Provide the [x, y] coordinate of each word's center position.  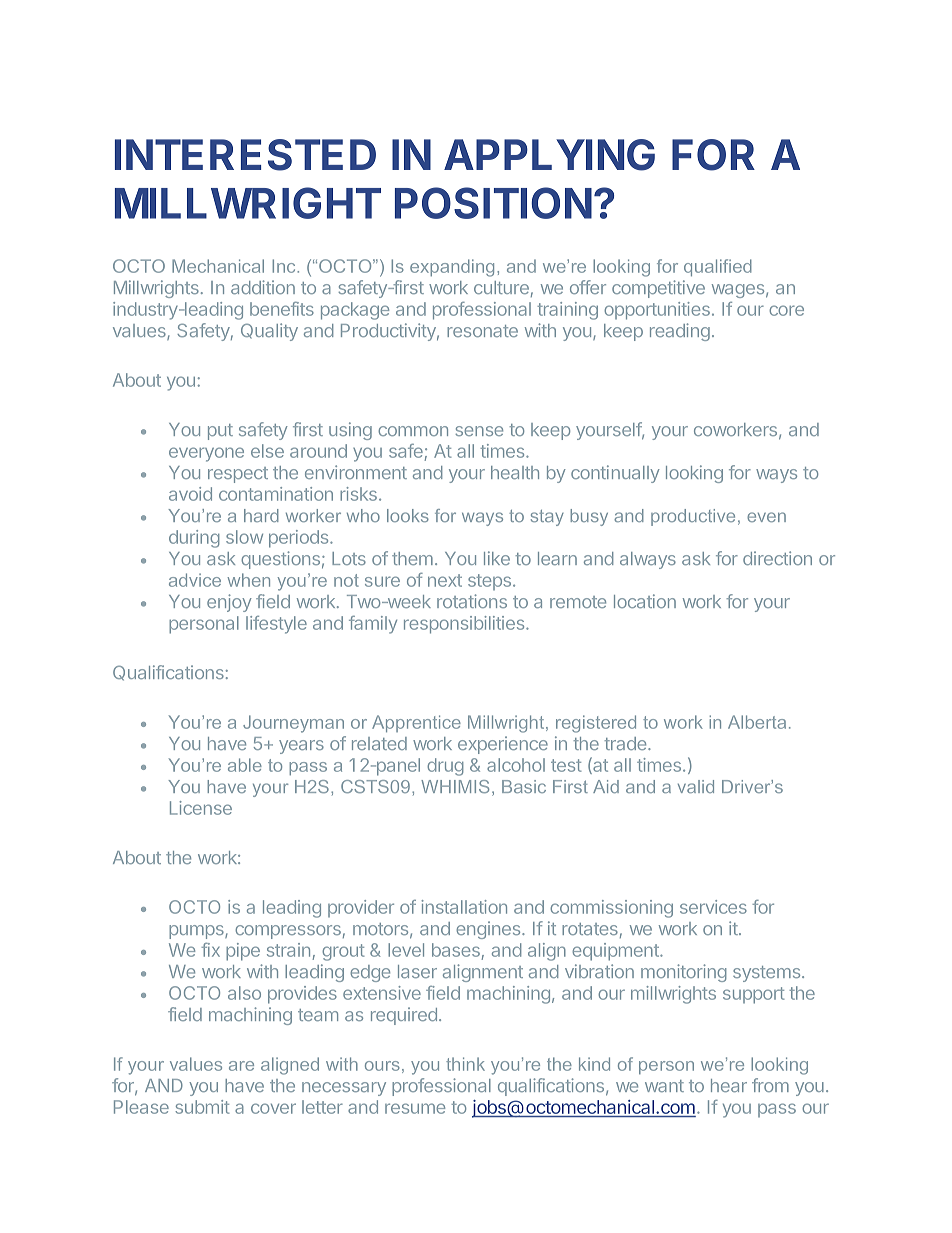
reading [680, 332]
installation [464, 907]
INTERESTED [245, 155]
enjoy [229, 603]
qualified [718, 267]
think [465, 1064]
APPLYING [549, 155]
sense [479, 431]
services [713, 907]
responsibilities [465, 625]
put [220, 432]
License [201, 808]
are [241, 1066]
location [645, 601]
